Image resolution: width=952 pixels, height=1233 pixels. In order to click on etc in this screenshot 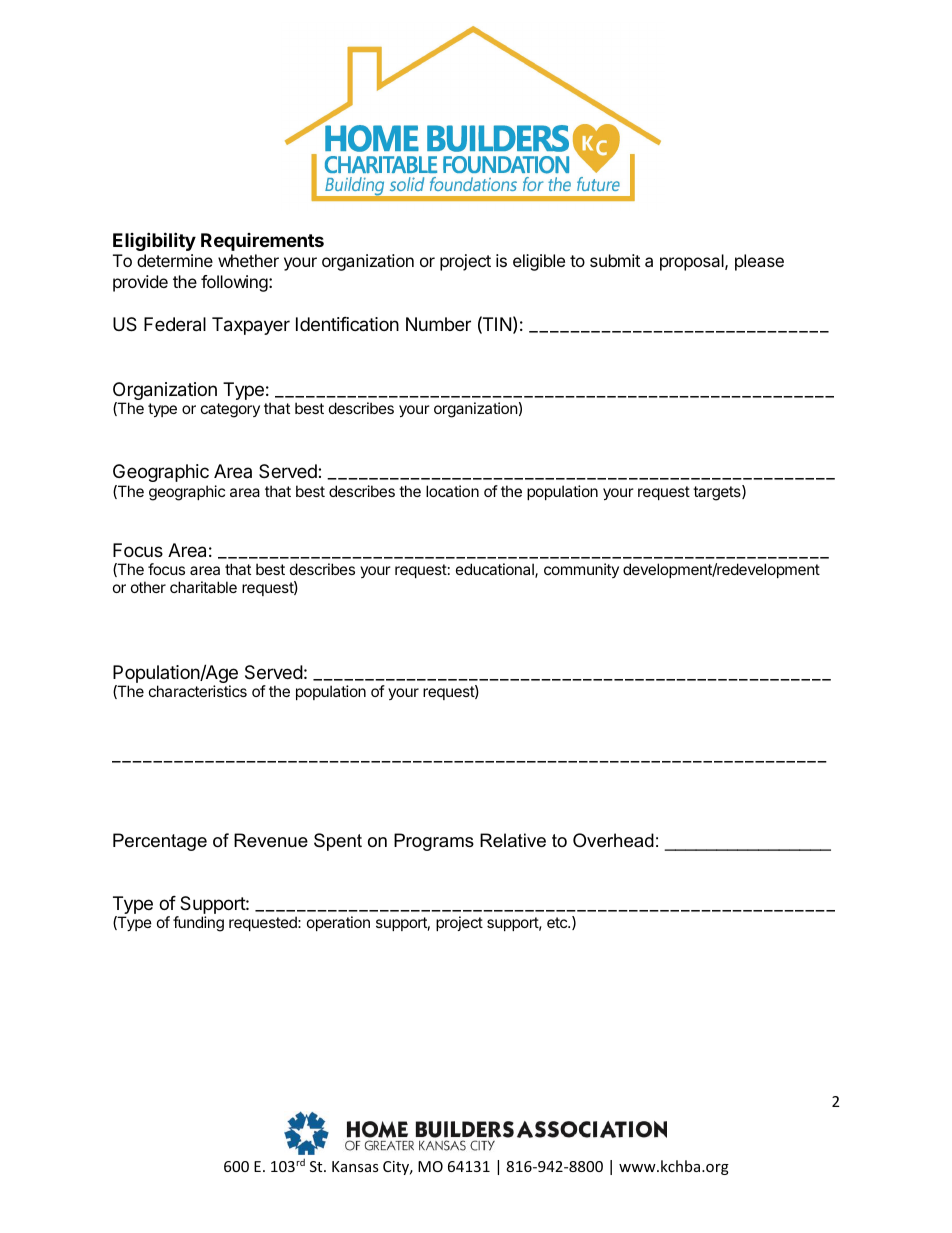, I will do `click(558, 922)`.
